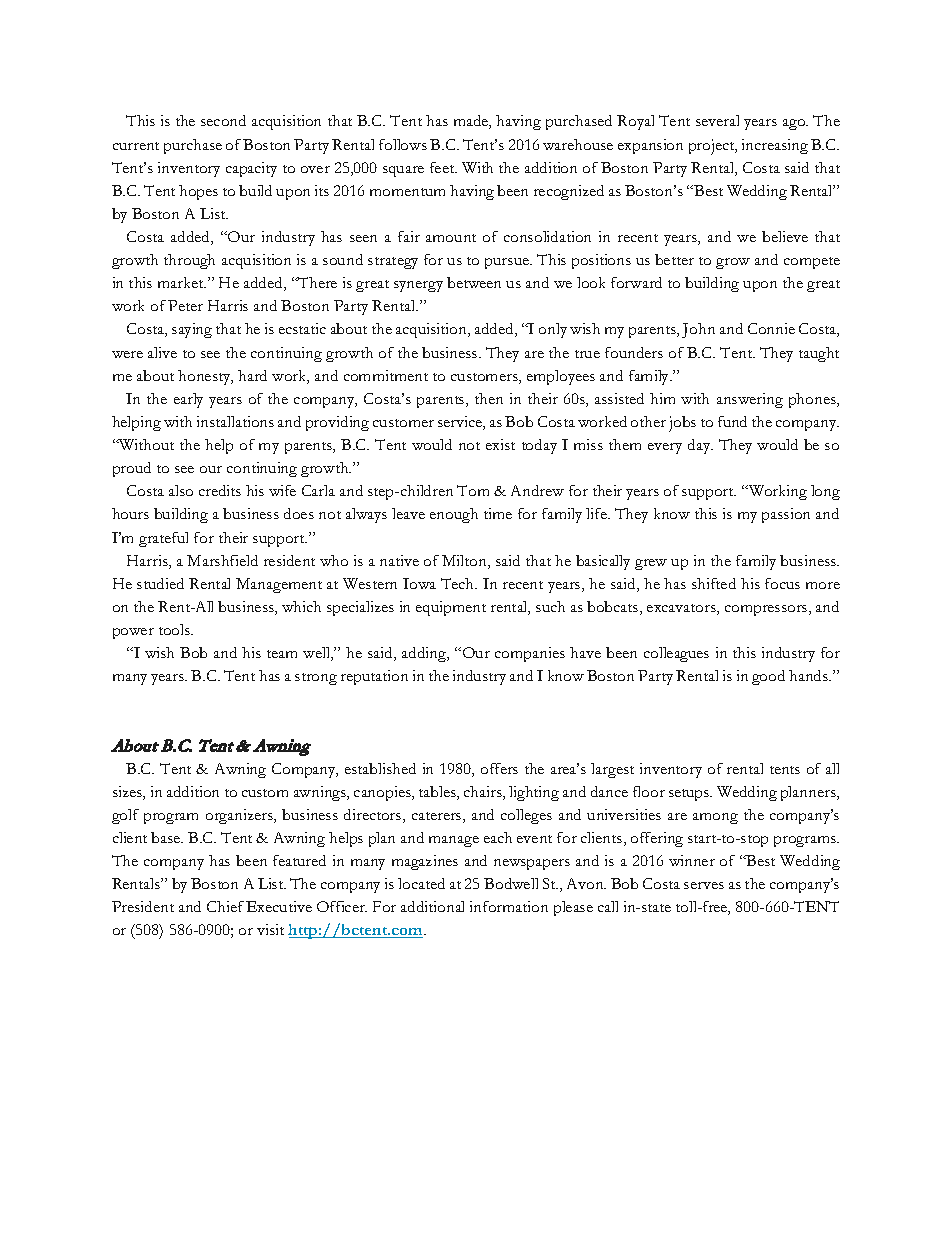 The width and height of the image is (952, 1233). What do you see at coordinates (786, 515) in the image?
I see `passion` at bounding box center [786, 515].
